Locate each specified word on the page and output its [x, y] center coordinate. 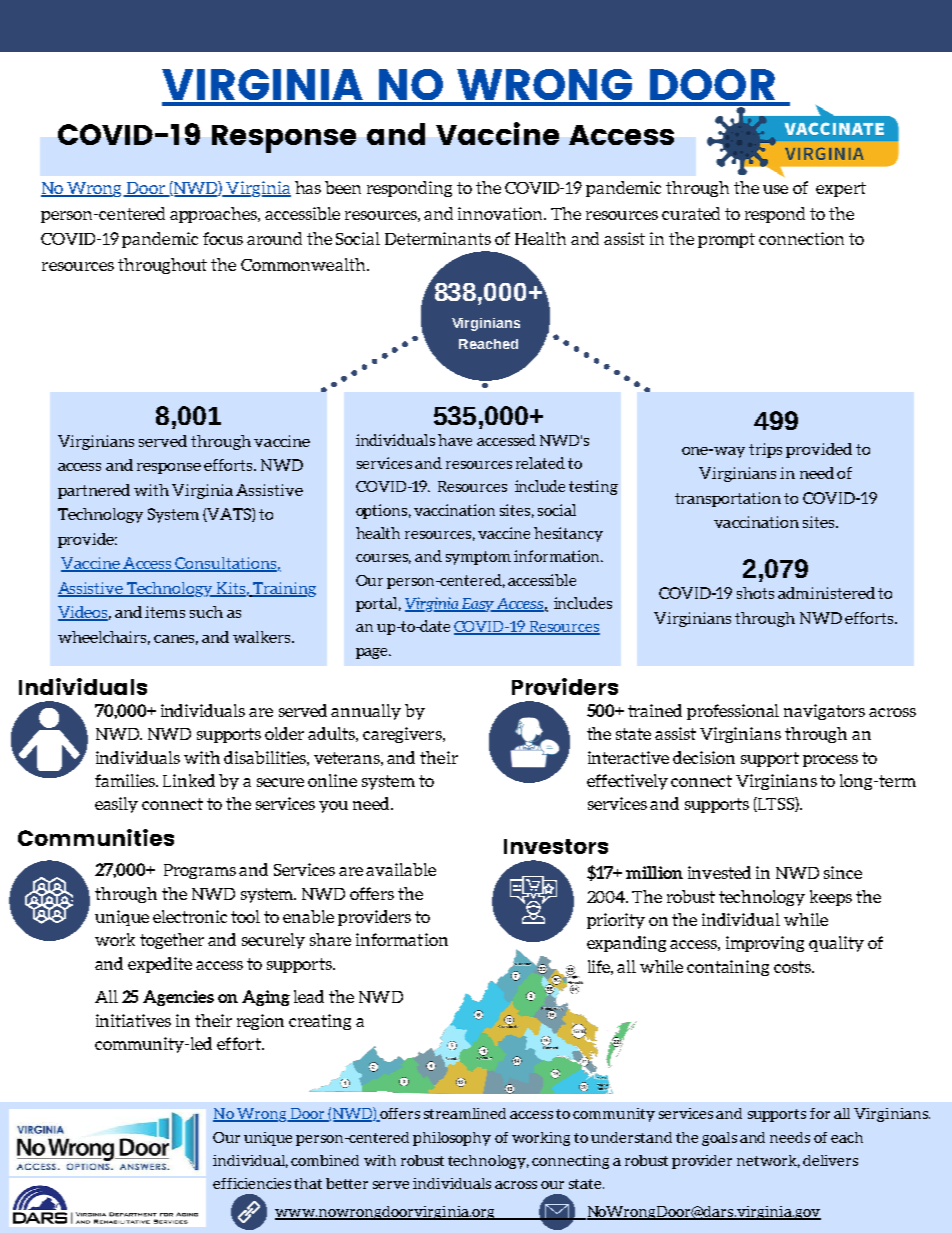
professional [733, 712]
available [401, 869]
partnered [94, 491]
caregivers [403, 735]
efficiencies [252, 1183]
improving [765, 944]
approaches [215, 215]
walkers [263, 637]
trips [765, 450]
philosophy [452, 1139]
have [455, 440]
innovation [502, 213]
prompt [726, 240]
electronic [190, 916]
